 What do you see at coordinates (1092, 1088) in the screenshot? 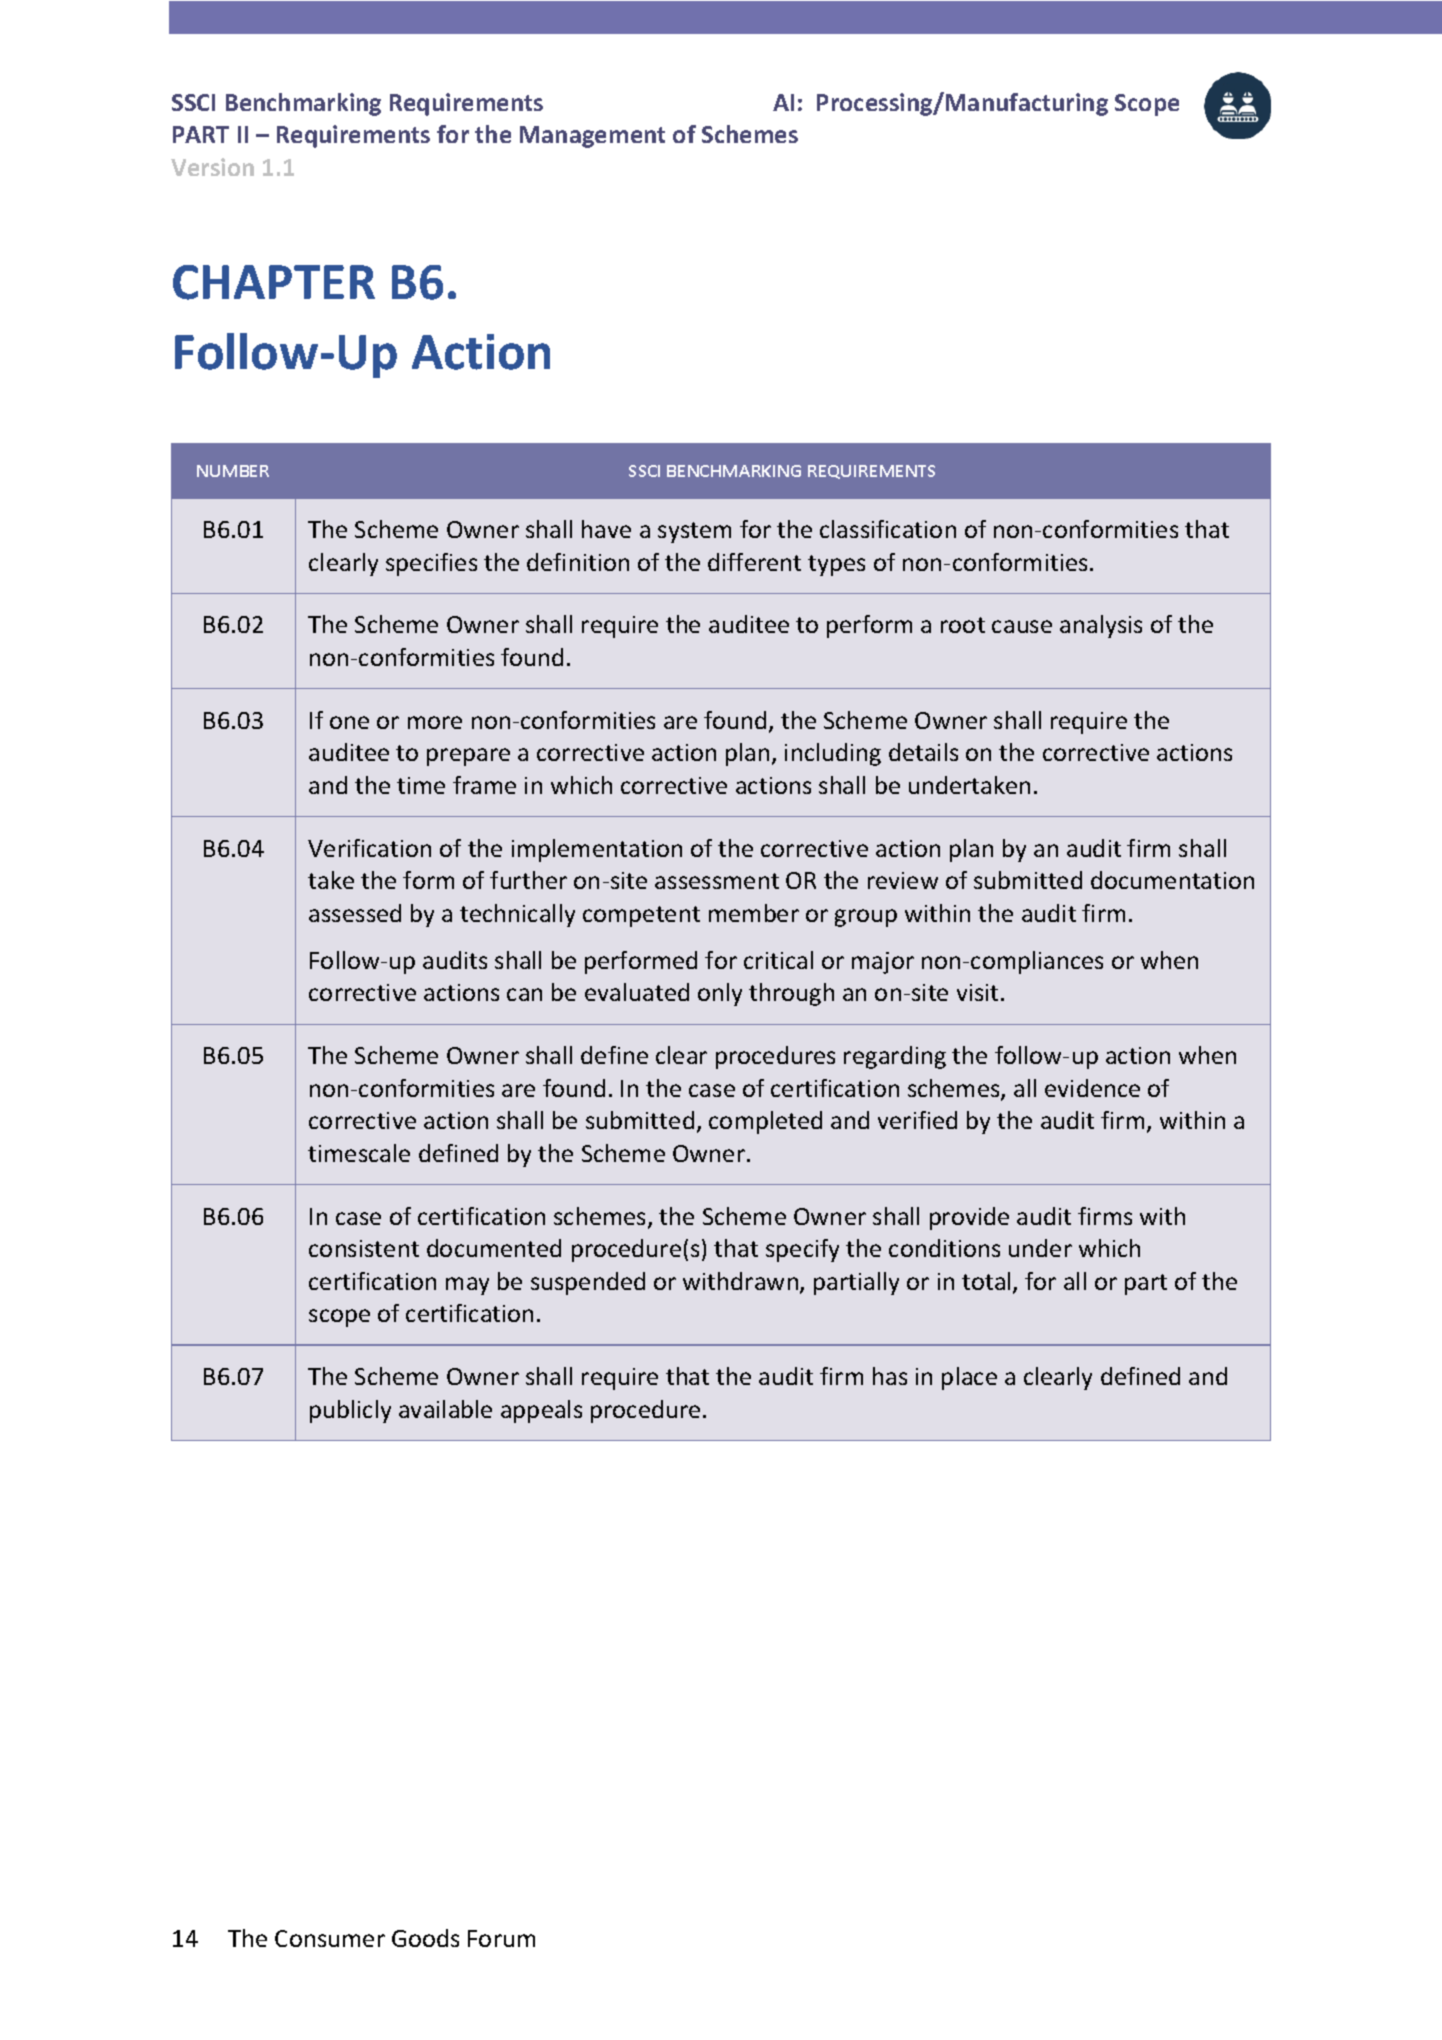
I see `evidence` at bounding box center [1092, 1088].
